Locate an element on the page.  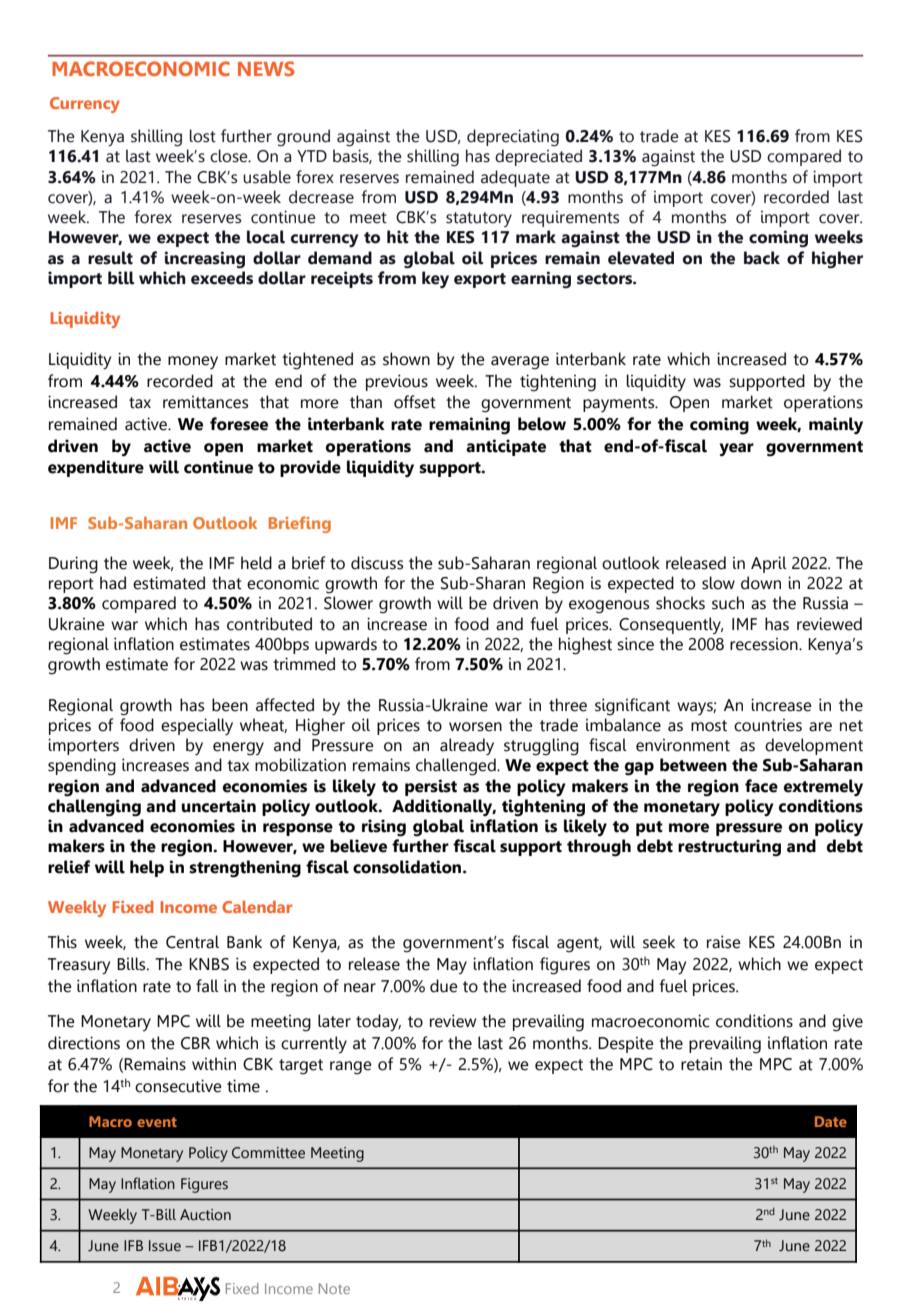
year is located at coordinates (737, 449).
